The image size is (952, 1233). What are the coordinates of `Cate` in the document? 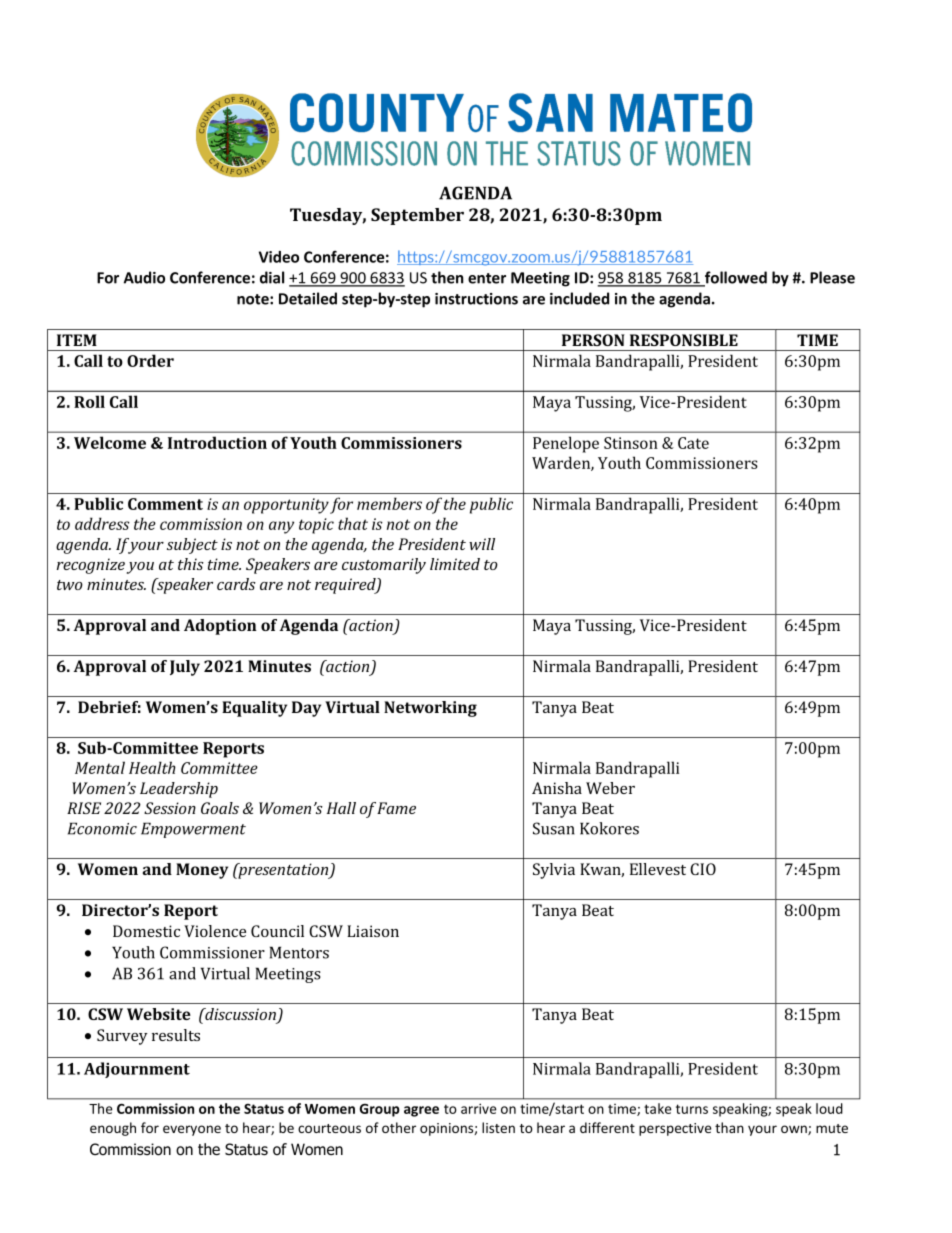 It's located at (693, 443).
